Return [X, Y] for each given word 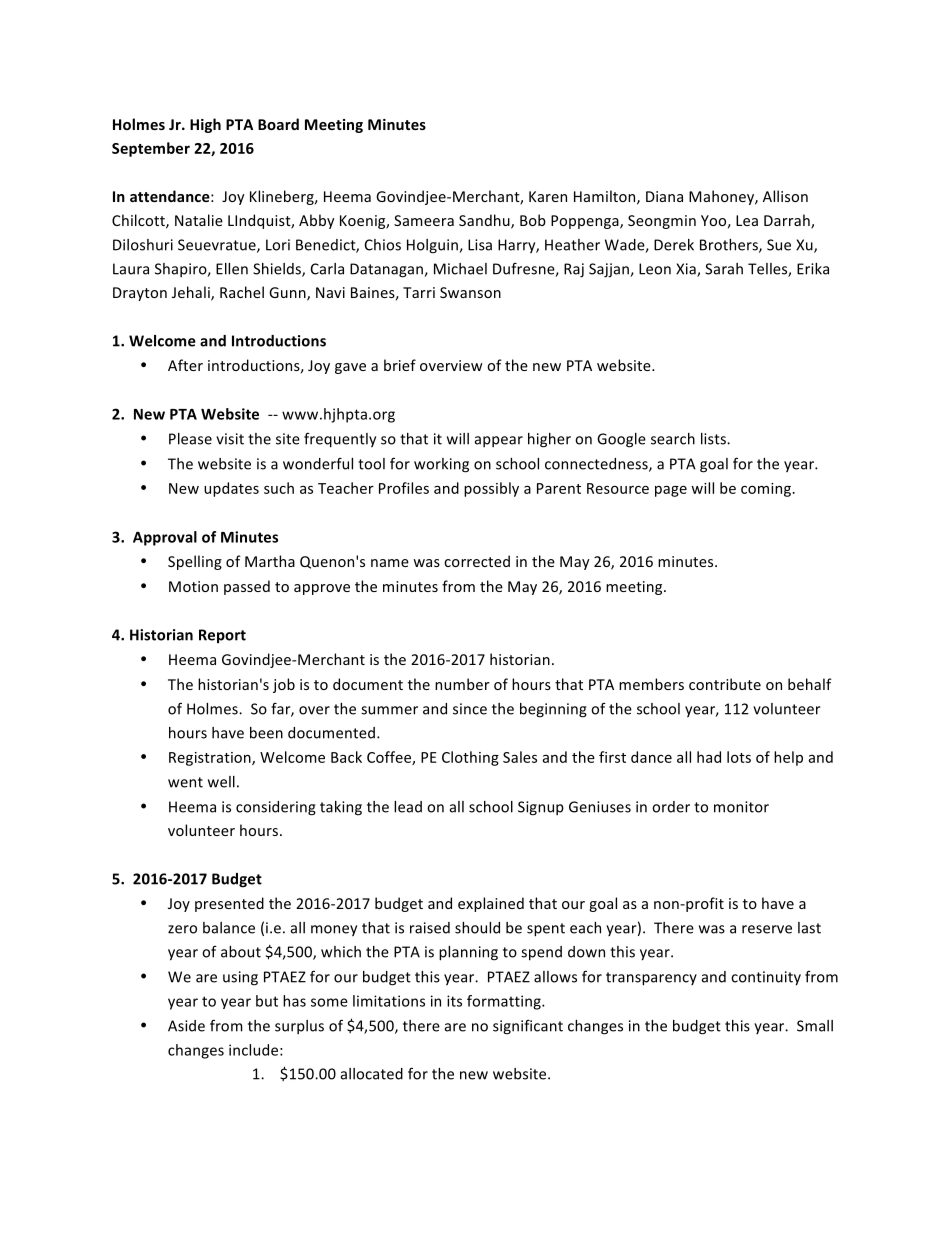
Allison [785, 196]
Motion [193, 586]
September [151, 149]
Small [815, 1026]
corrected [477, 561]
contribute [725, 684]
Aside [186, 1026]
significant [528, 1027]
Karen [548, 196]
